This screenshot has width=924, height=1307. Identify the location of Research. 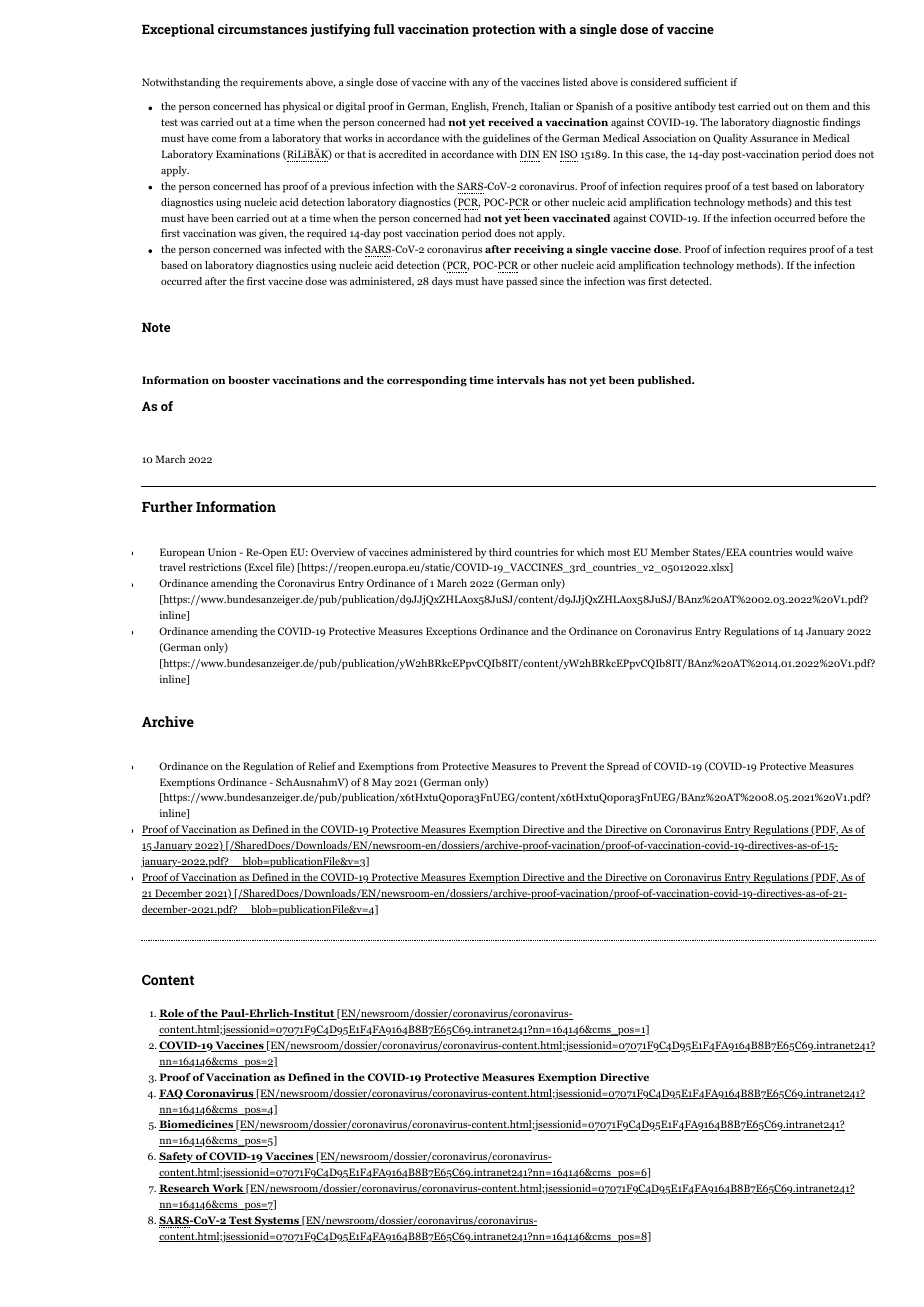
(185, 1189).
